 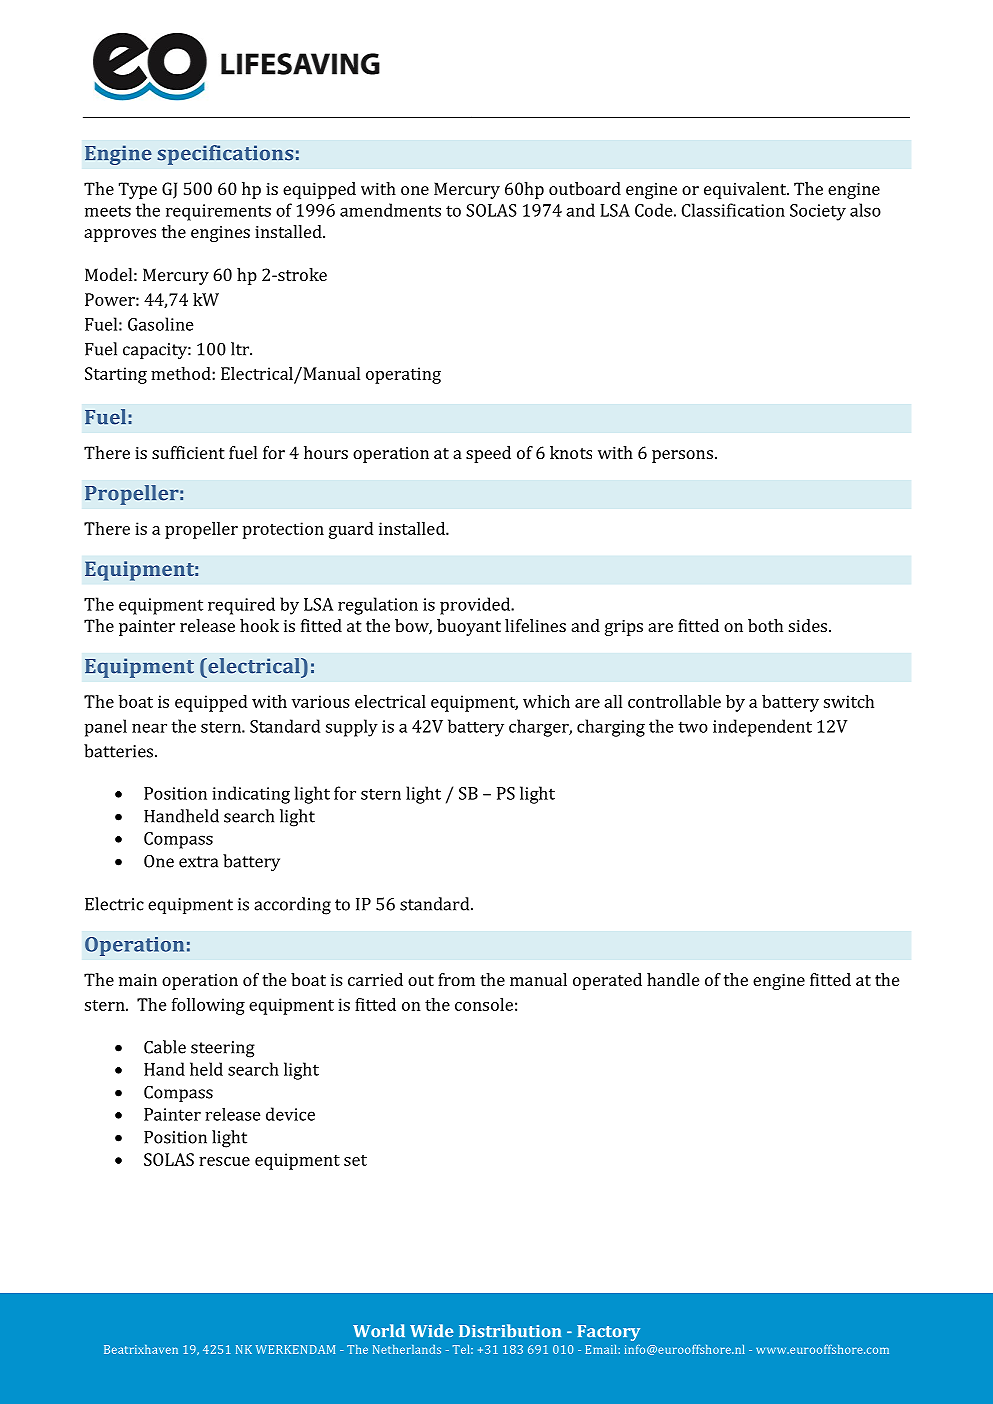 What do you see at coordinates (762, 728) in the screenshot?
I see `independent` at bounding box center [762, 728].
